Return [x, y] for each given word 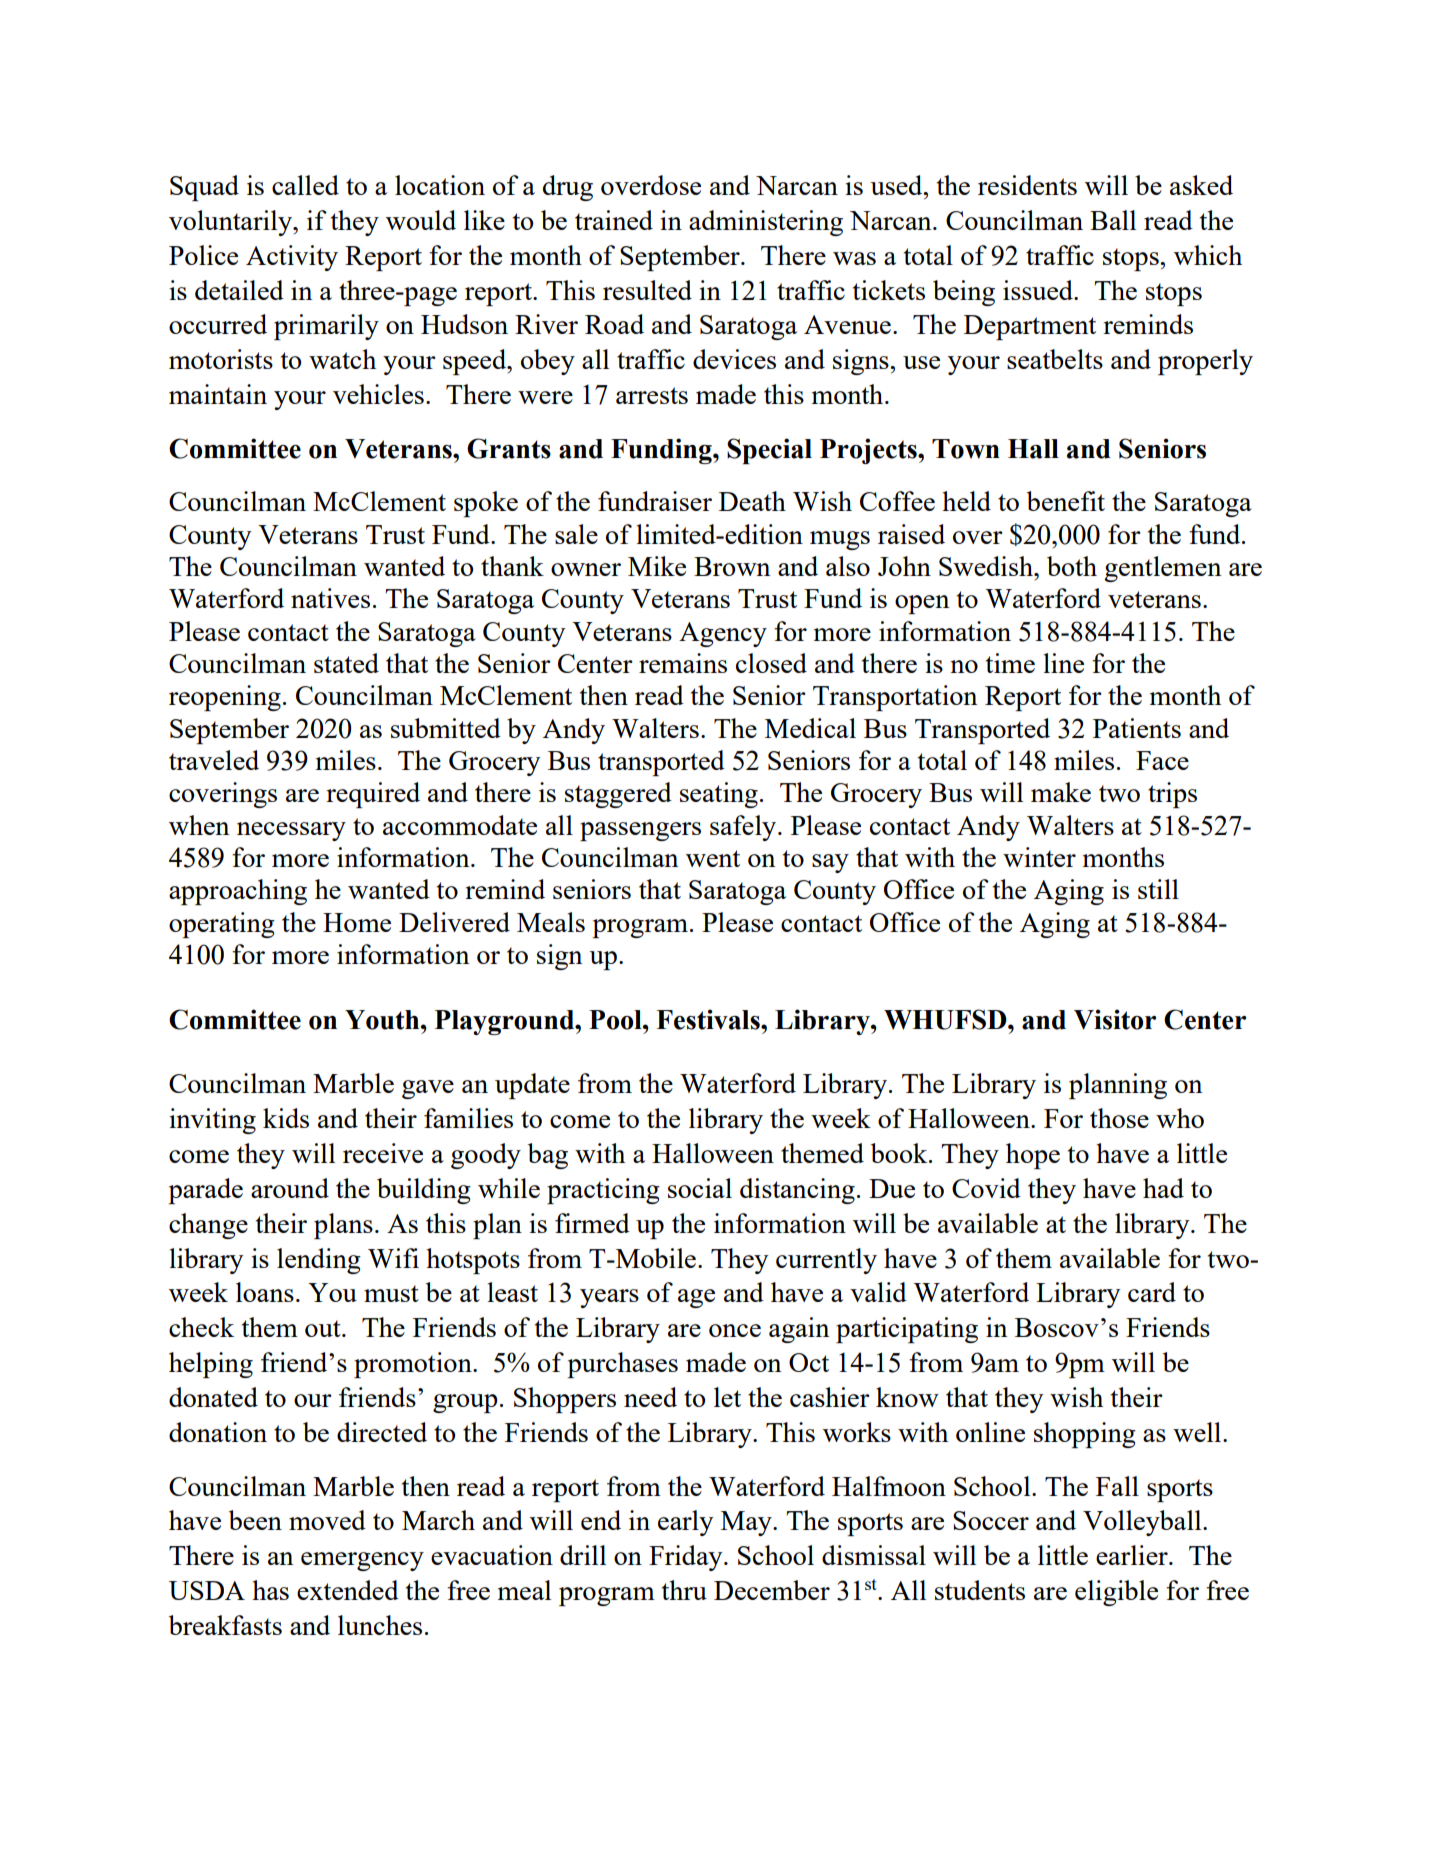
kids [286, 1118]
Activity [292, 258]
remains [683, 663]
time [1010, 663]
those [1119, 1118]
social [700, 1188]
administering [766, 223]
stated [346, 663]
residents [1027, 185]
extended [348, 1590]
